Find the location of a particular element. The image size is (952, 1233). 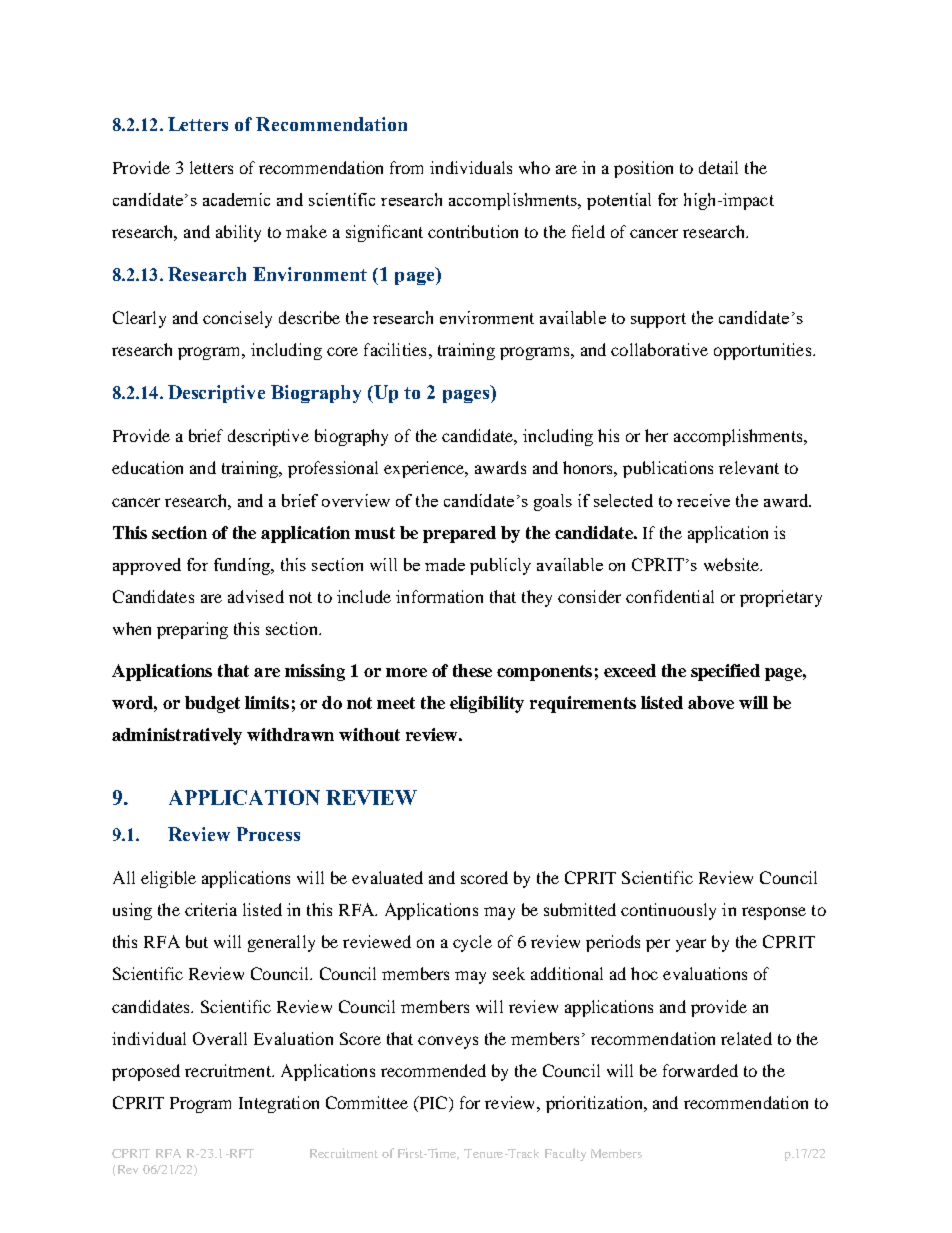

contribution is located at coordinates (473, 231).
